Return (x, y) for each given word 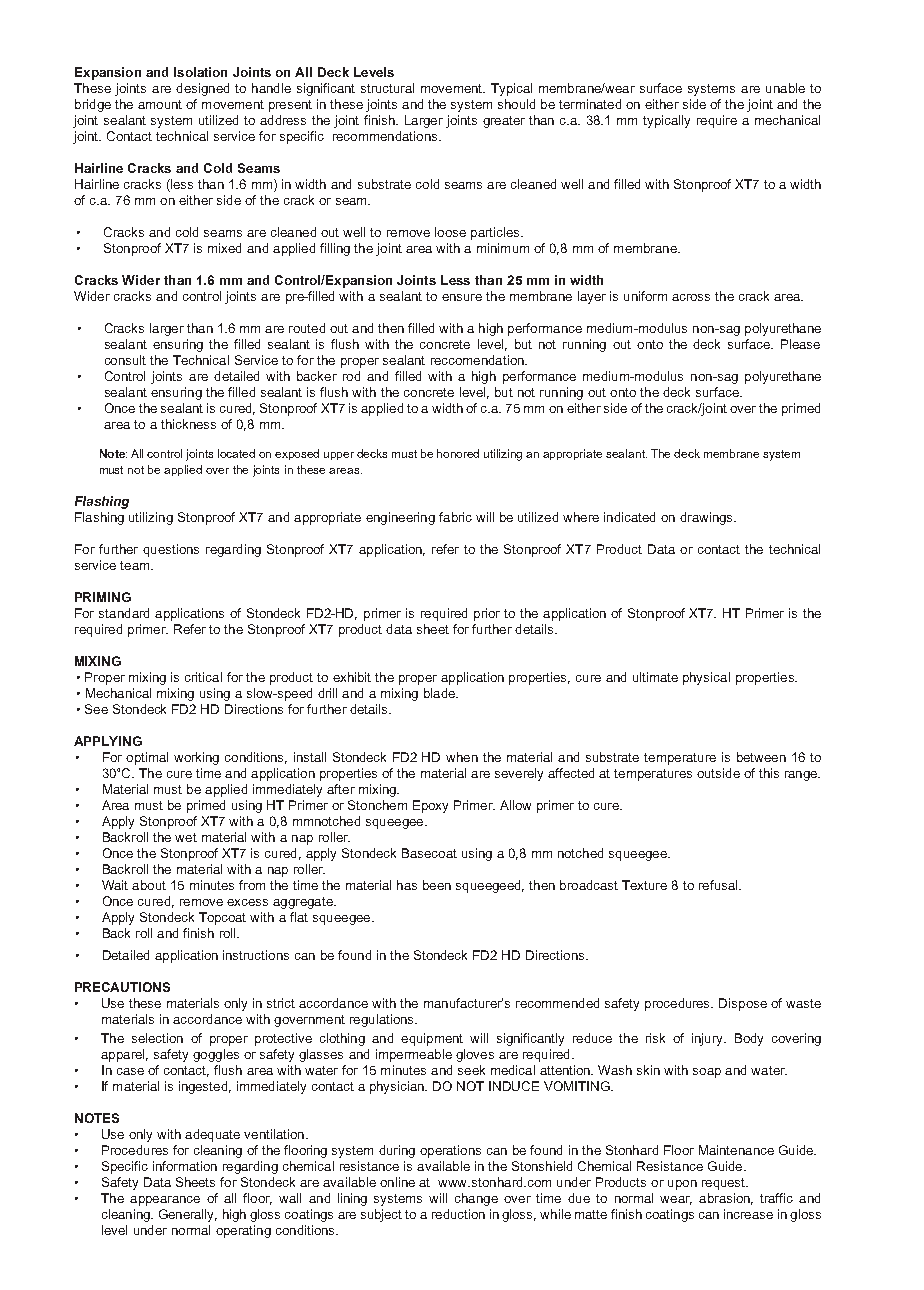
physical (706, 678)
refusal (719, 885)
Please (800, 344)
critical (203, 677)
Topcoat (222, 918)
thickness (188, 424)
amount (160, 104)
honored (458, 453)
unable (785, 88)
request (725, 1184)
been (437, 885)
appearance (165, 1201)
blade (440, 693)
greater (504, 122)
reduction (458, 1214)
